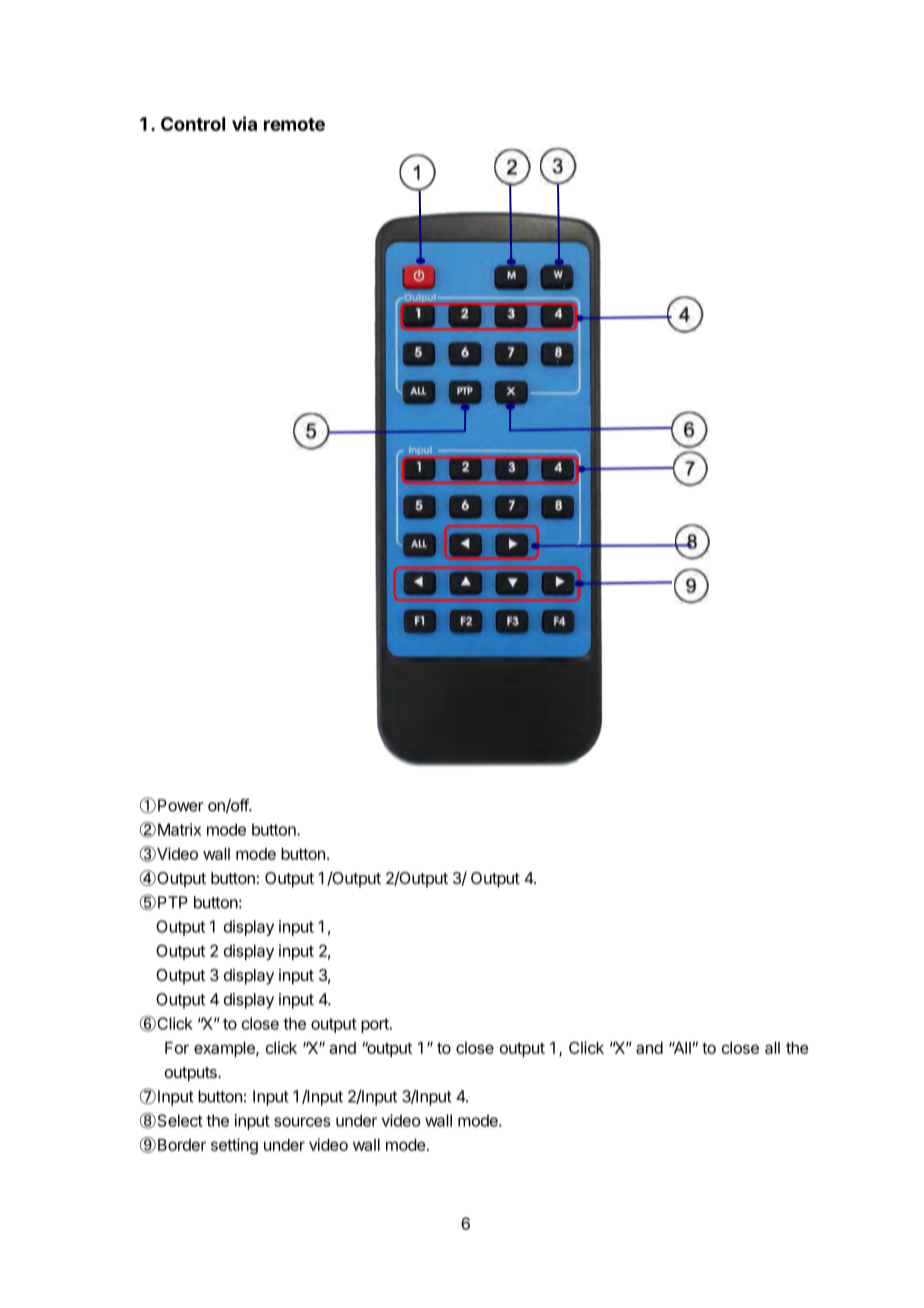 The image size is (924, 1308). Describe the element at coordinates (244, 123) in the document. I see `via` at that location.
